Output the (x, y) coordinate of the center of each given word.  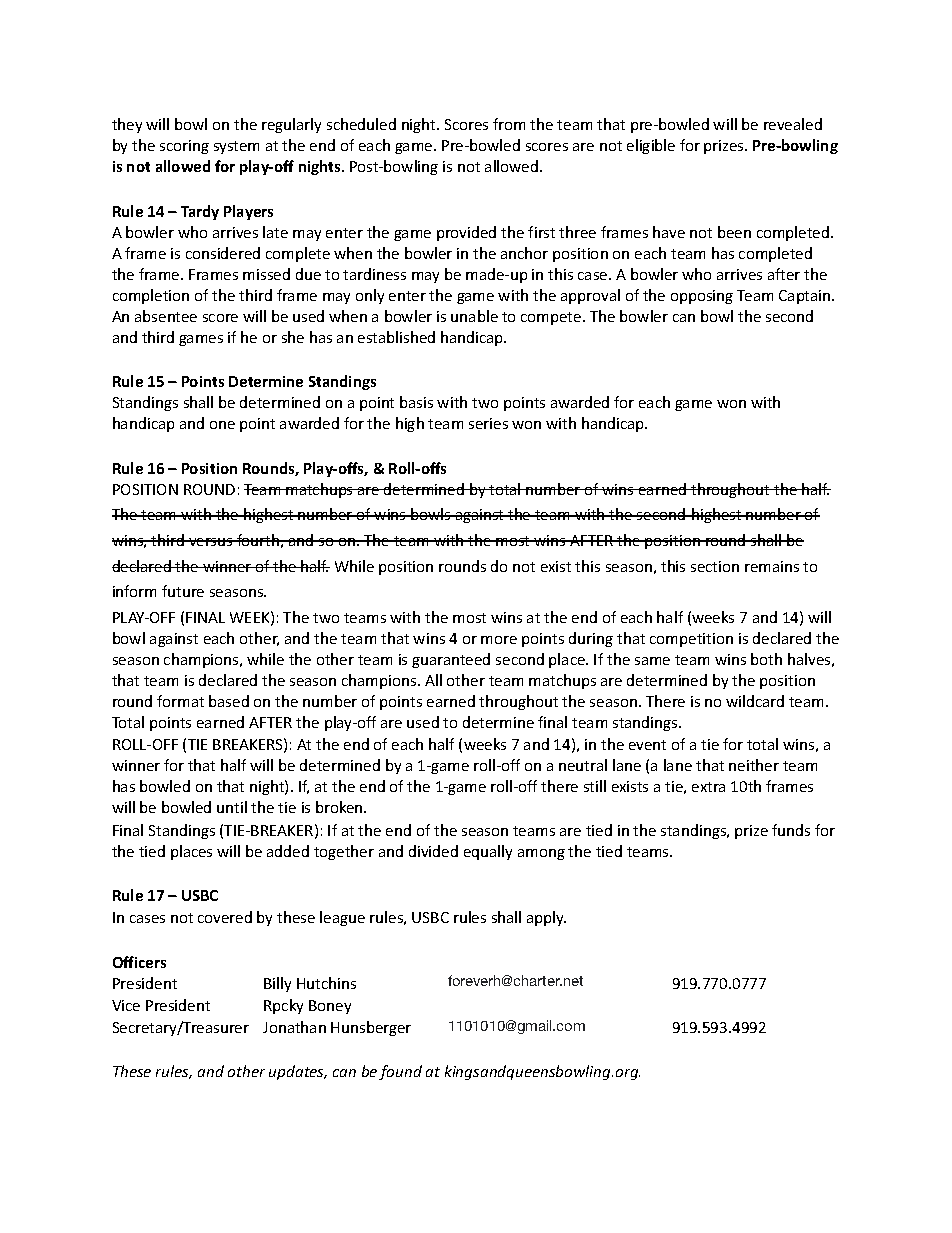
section (715, 566)
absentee (166, 316)
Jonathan (294, 1027)
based (229, 701)
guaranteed (451, 660)
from (509, 124)
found (400, 1072)
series (488, 423)
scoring (184, 147)
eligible (651, 146)
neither (754, 765)
